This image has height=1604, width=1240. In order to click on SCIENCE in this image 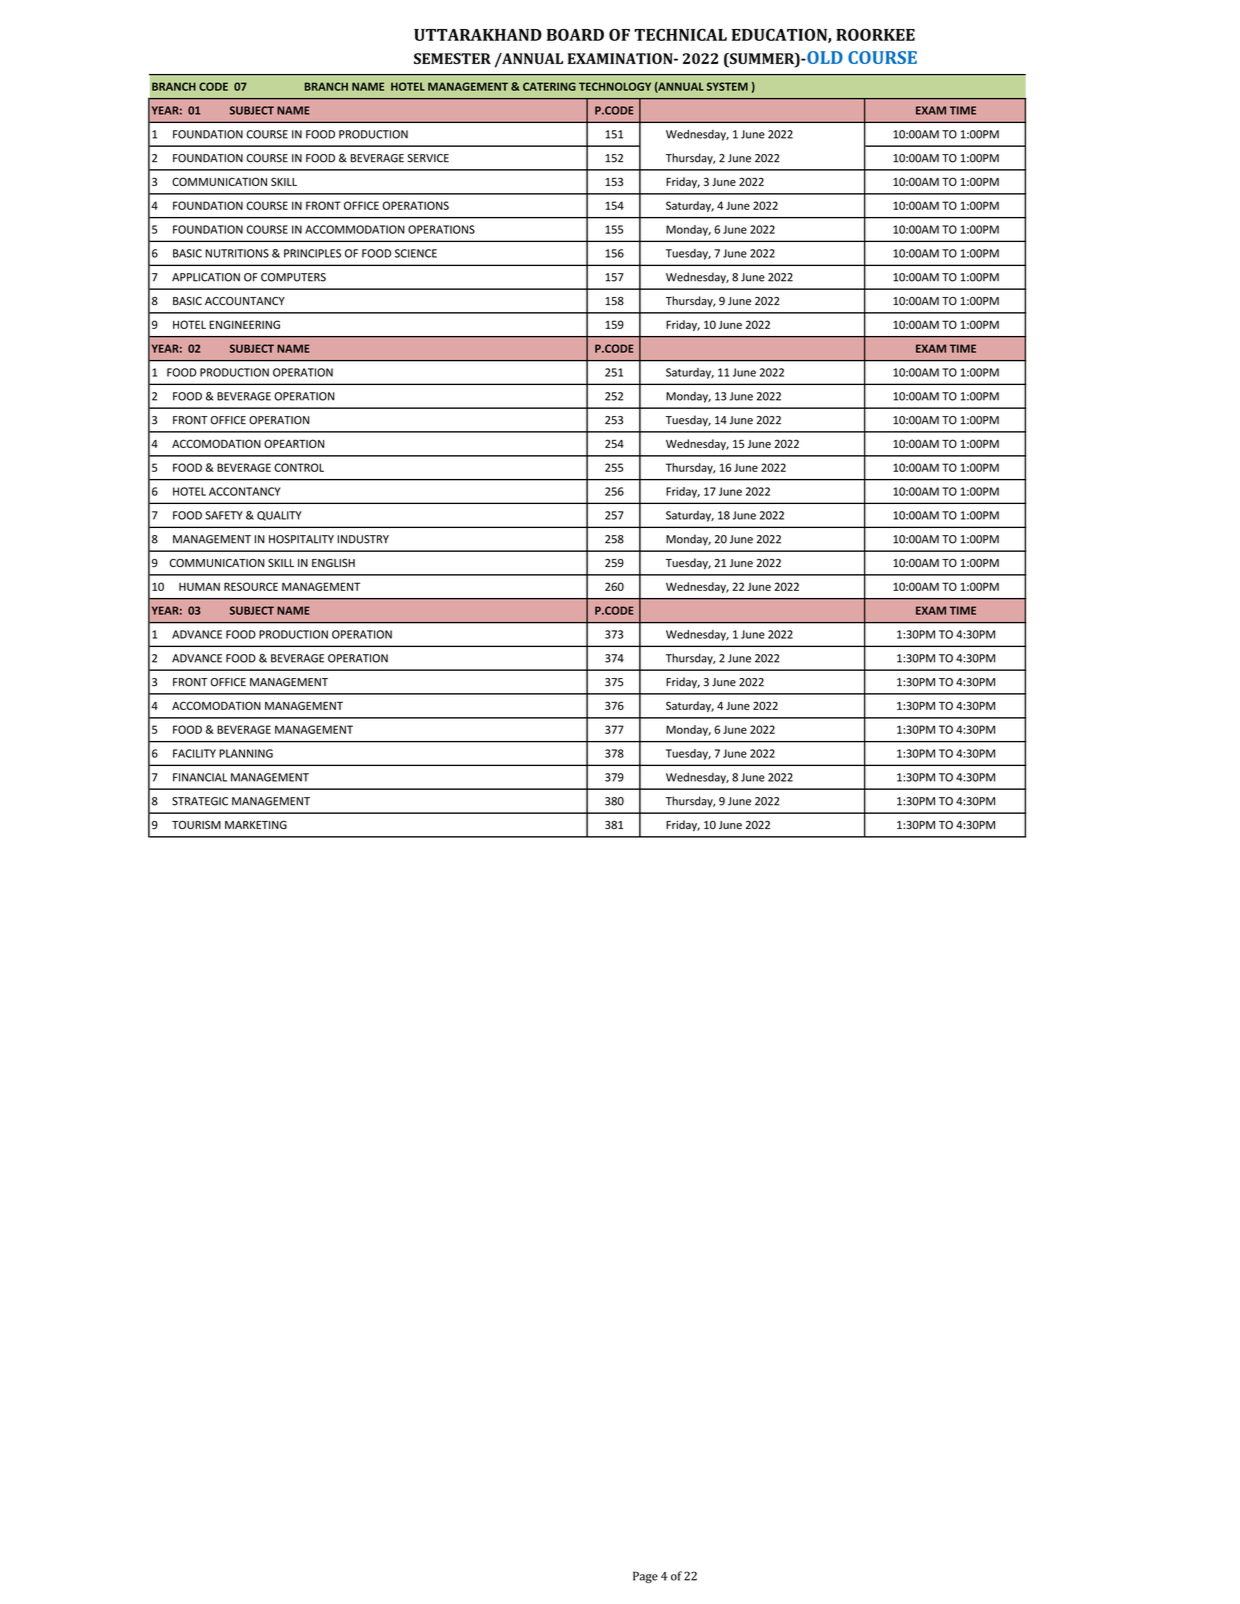, I will do `click(416, 253)`.
